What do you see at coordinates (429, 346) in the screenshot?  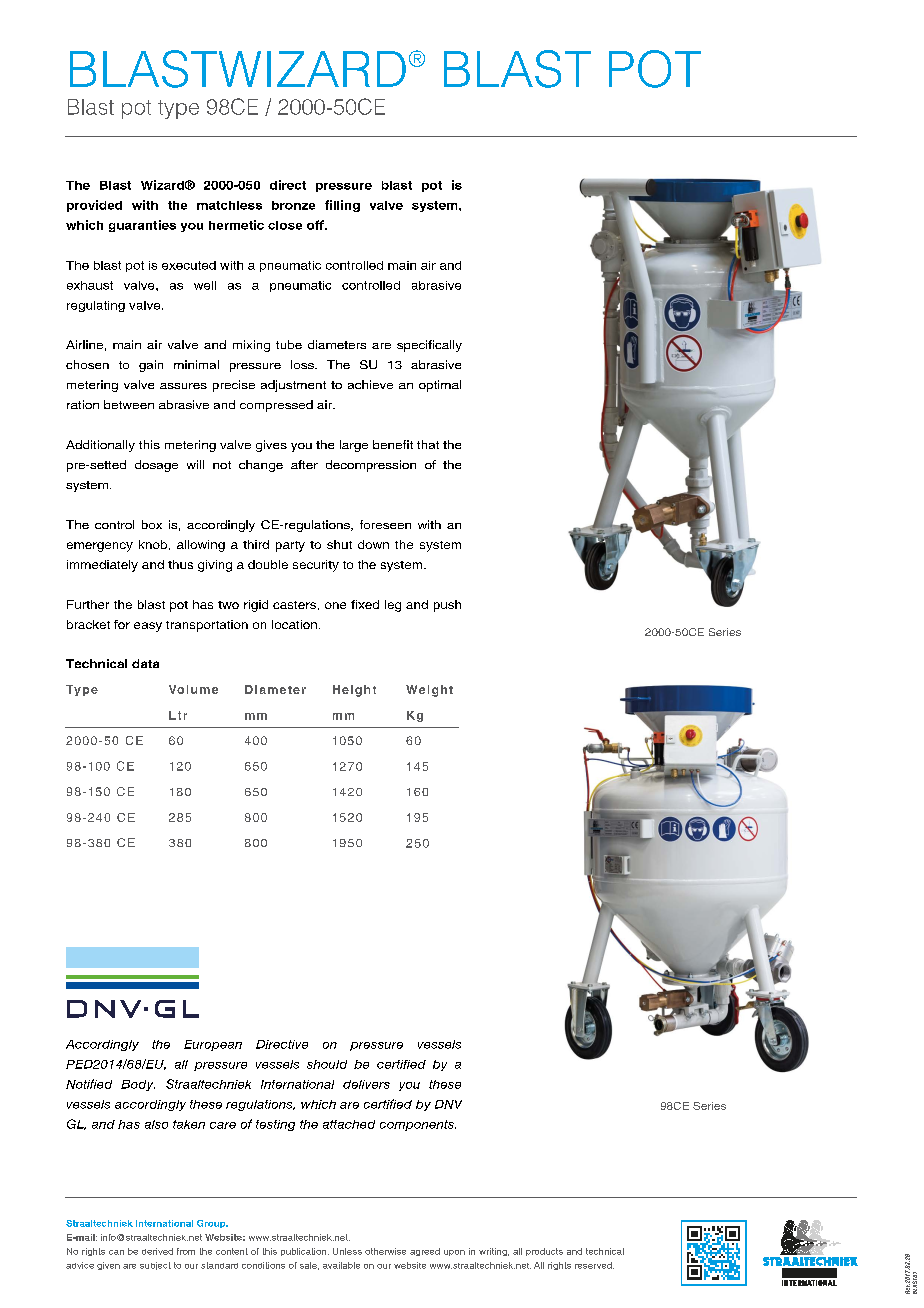 I see `specifically` at bounding box center [429, 346].
